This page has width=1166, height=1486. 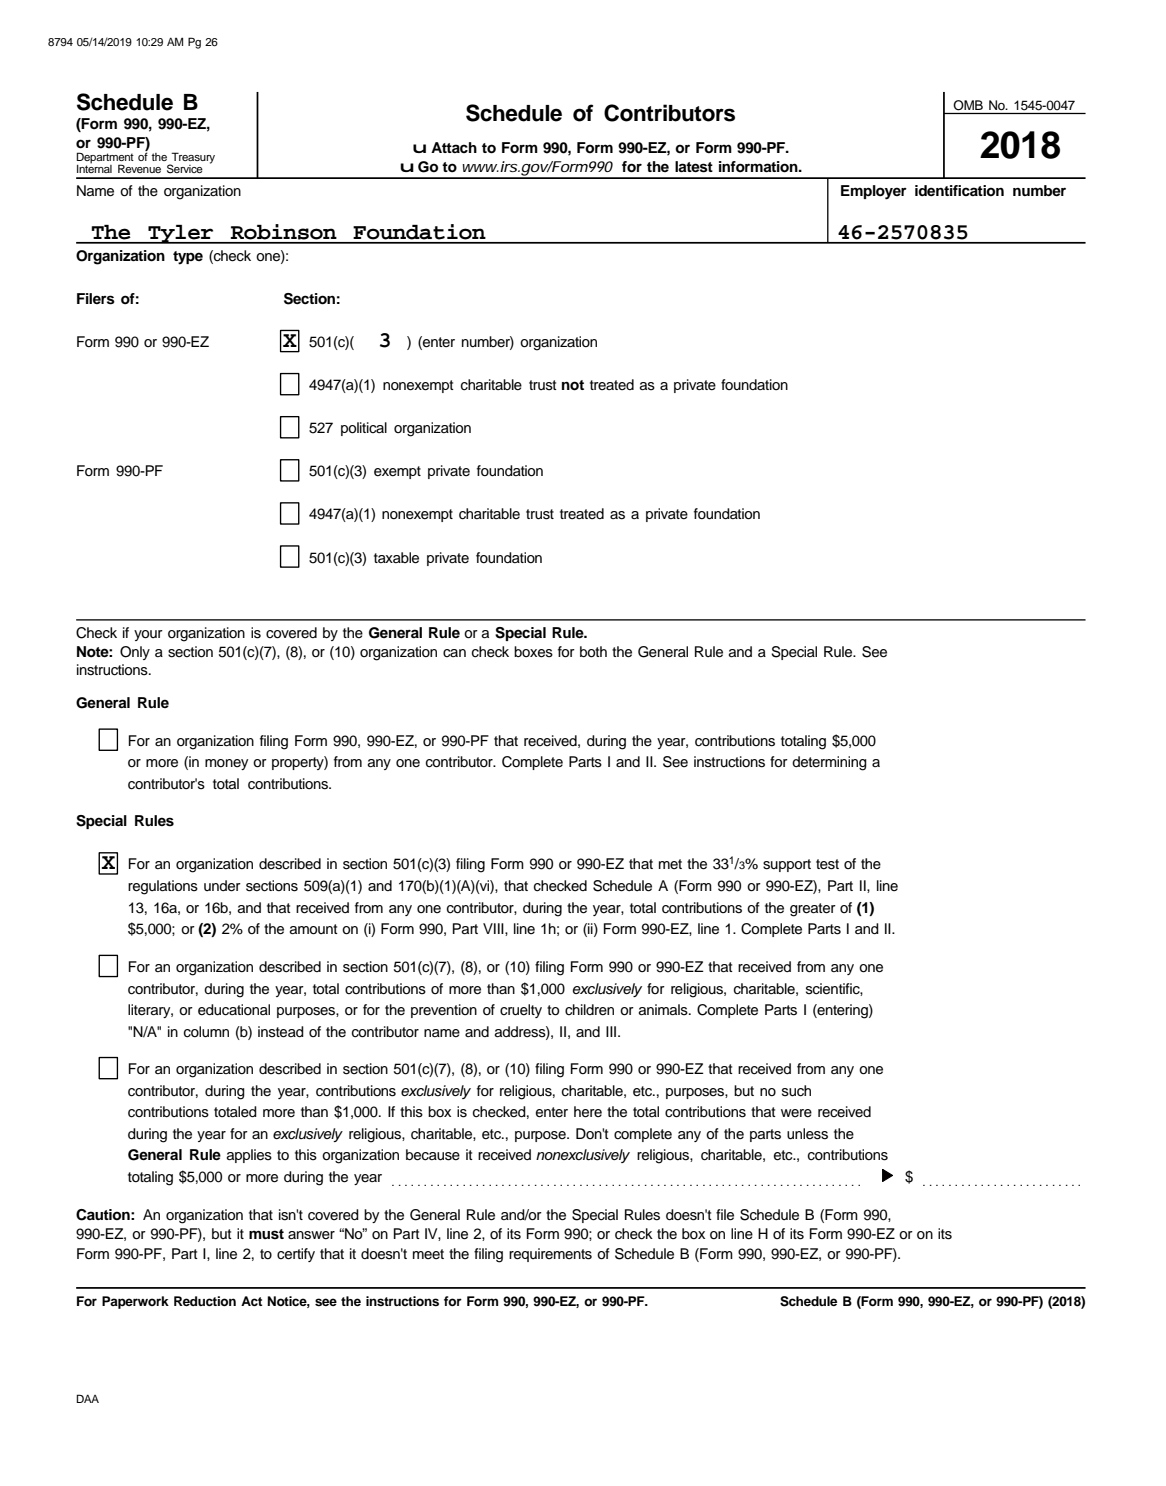 What do you see at coordinates (205, 1301) in the page?
I see `Reduction` at bounding box center [205, 1301].
